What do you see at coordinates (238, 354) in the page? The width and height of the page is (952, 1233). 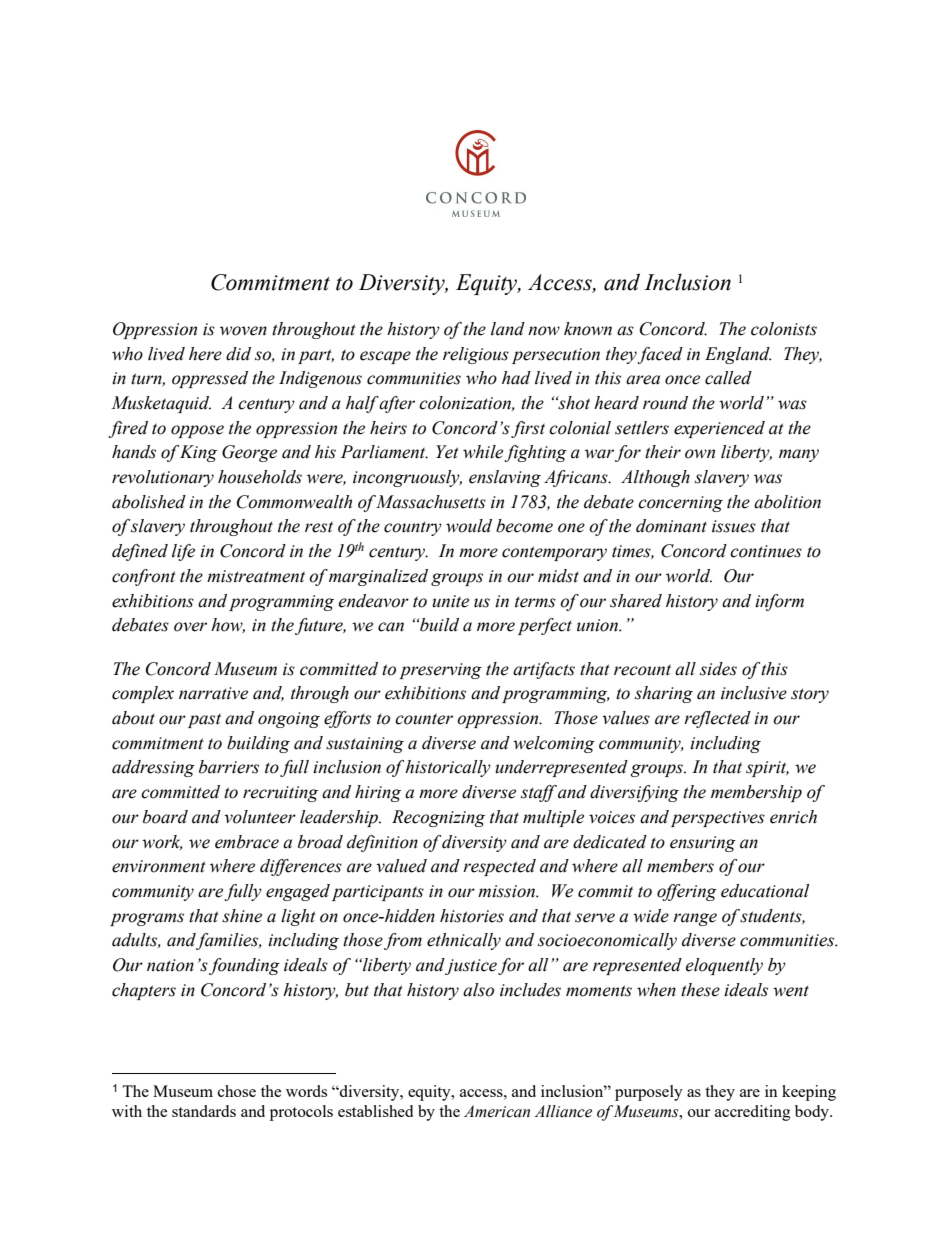 I see `did` at bounding box center [238, 354].
